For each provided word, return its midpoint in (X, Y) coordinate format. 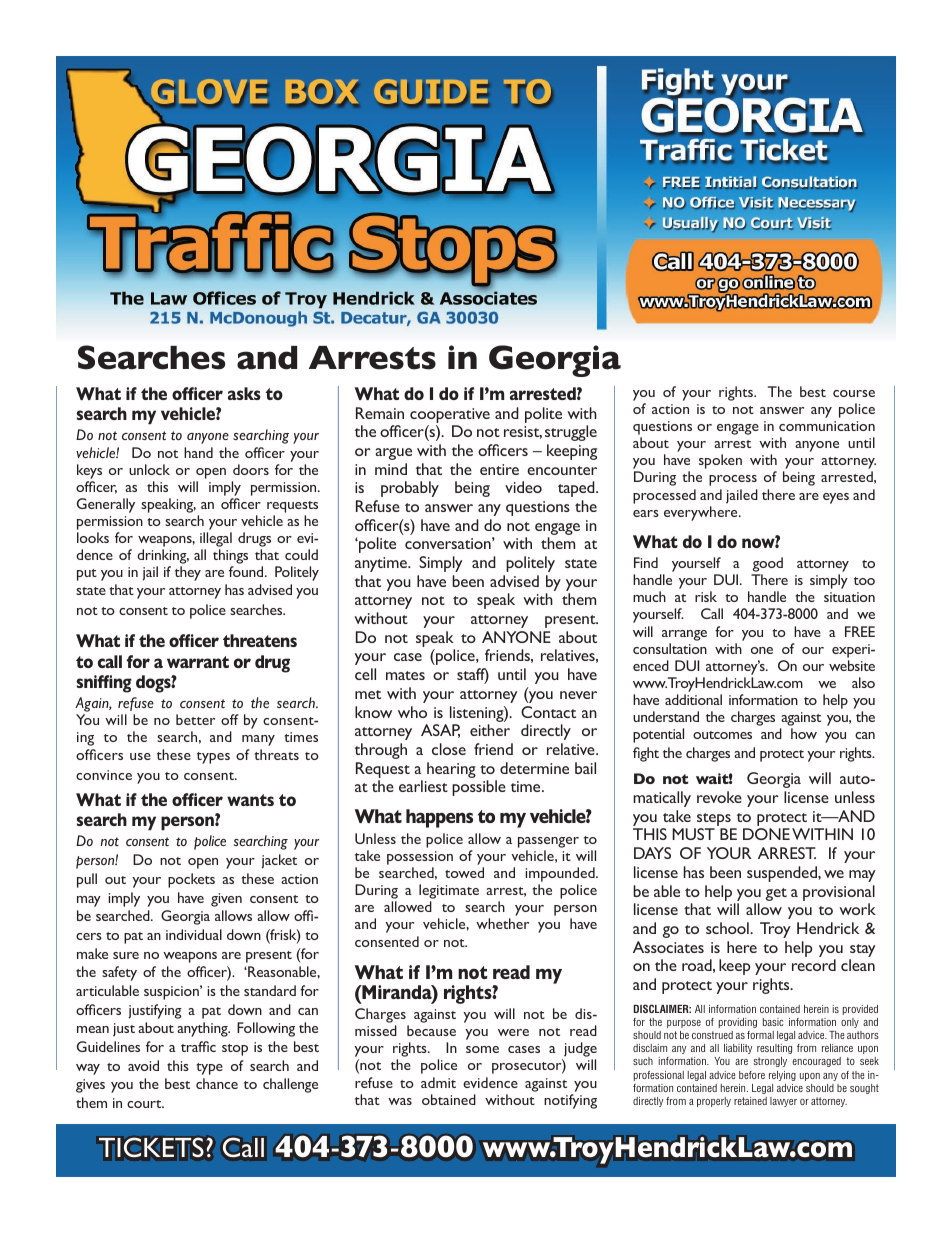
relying (782, 1076)
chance (217, 1083)
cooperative (450, 415)
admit (438, 1082)
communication (827, 426)
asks (244, 393)
